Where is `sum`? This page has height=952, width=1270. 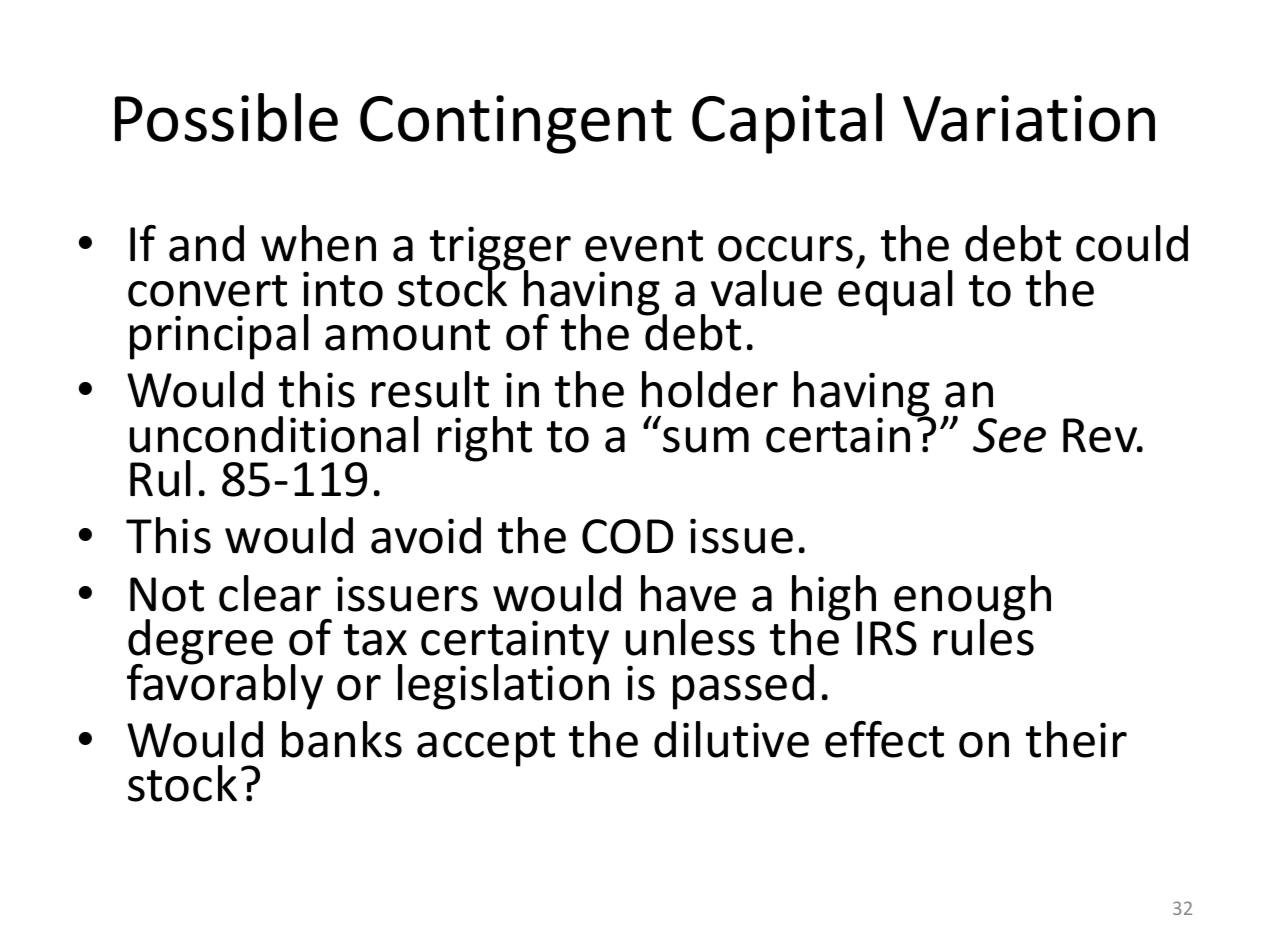 sum is located at coordinates (706, 440).
